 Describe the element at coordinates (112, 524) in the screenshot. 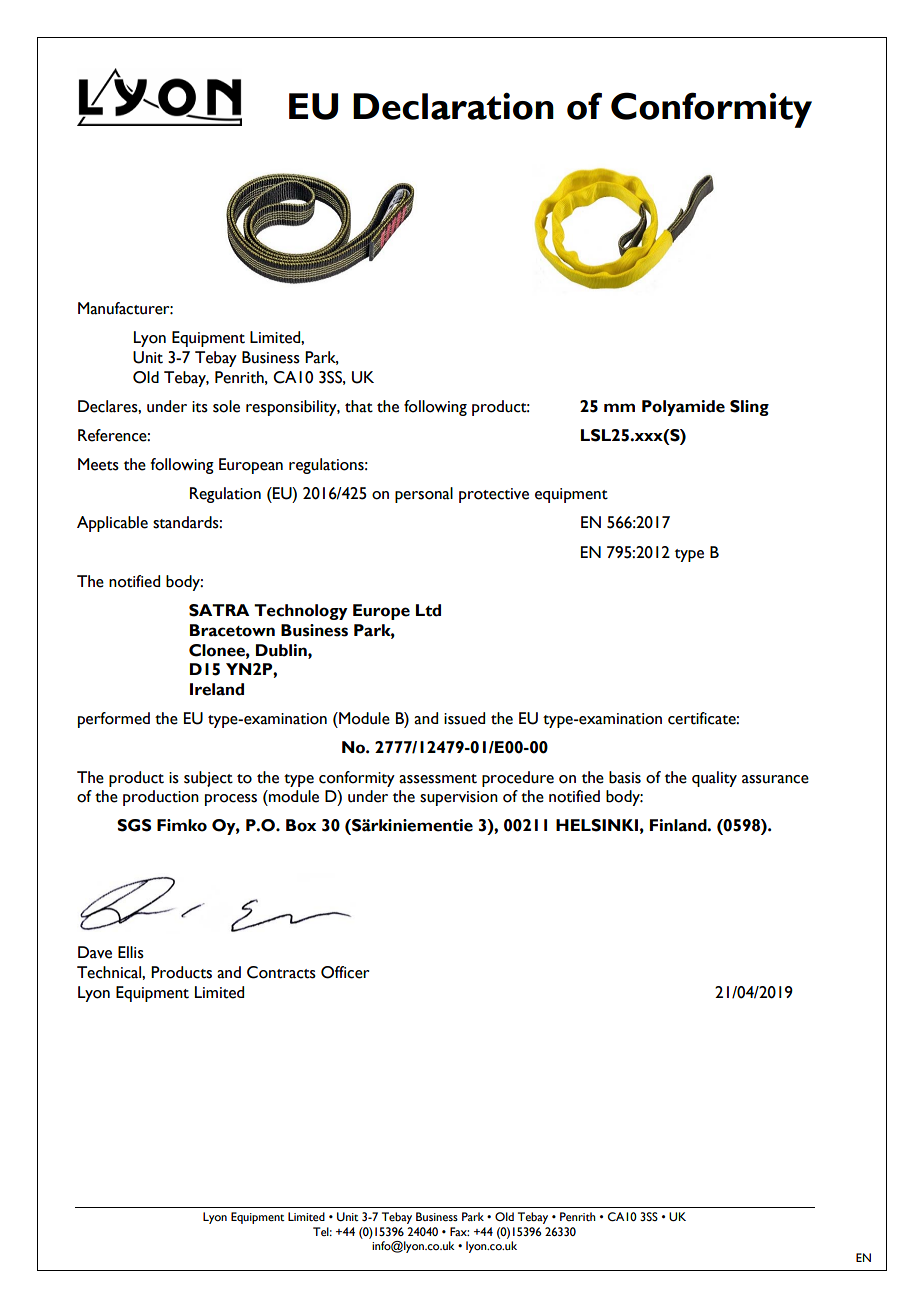

I see `Applicable` at that location.
